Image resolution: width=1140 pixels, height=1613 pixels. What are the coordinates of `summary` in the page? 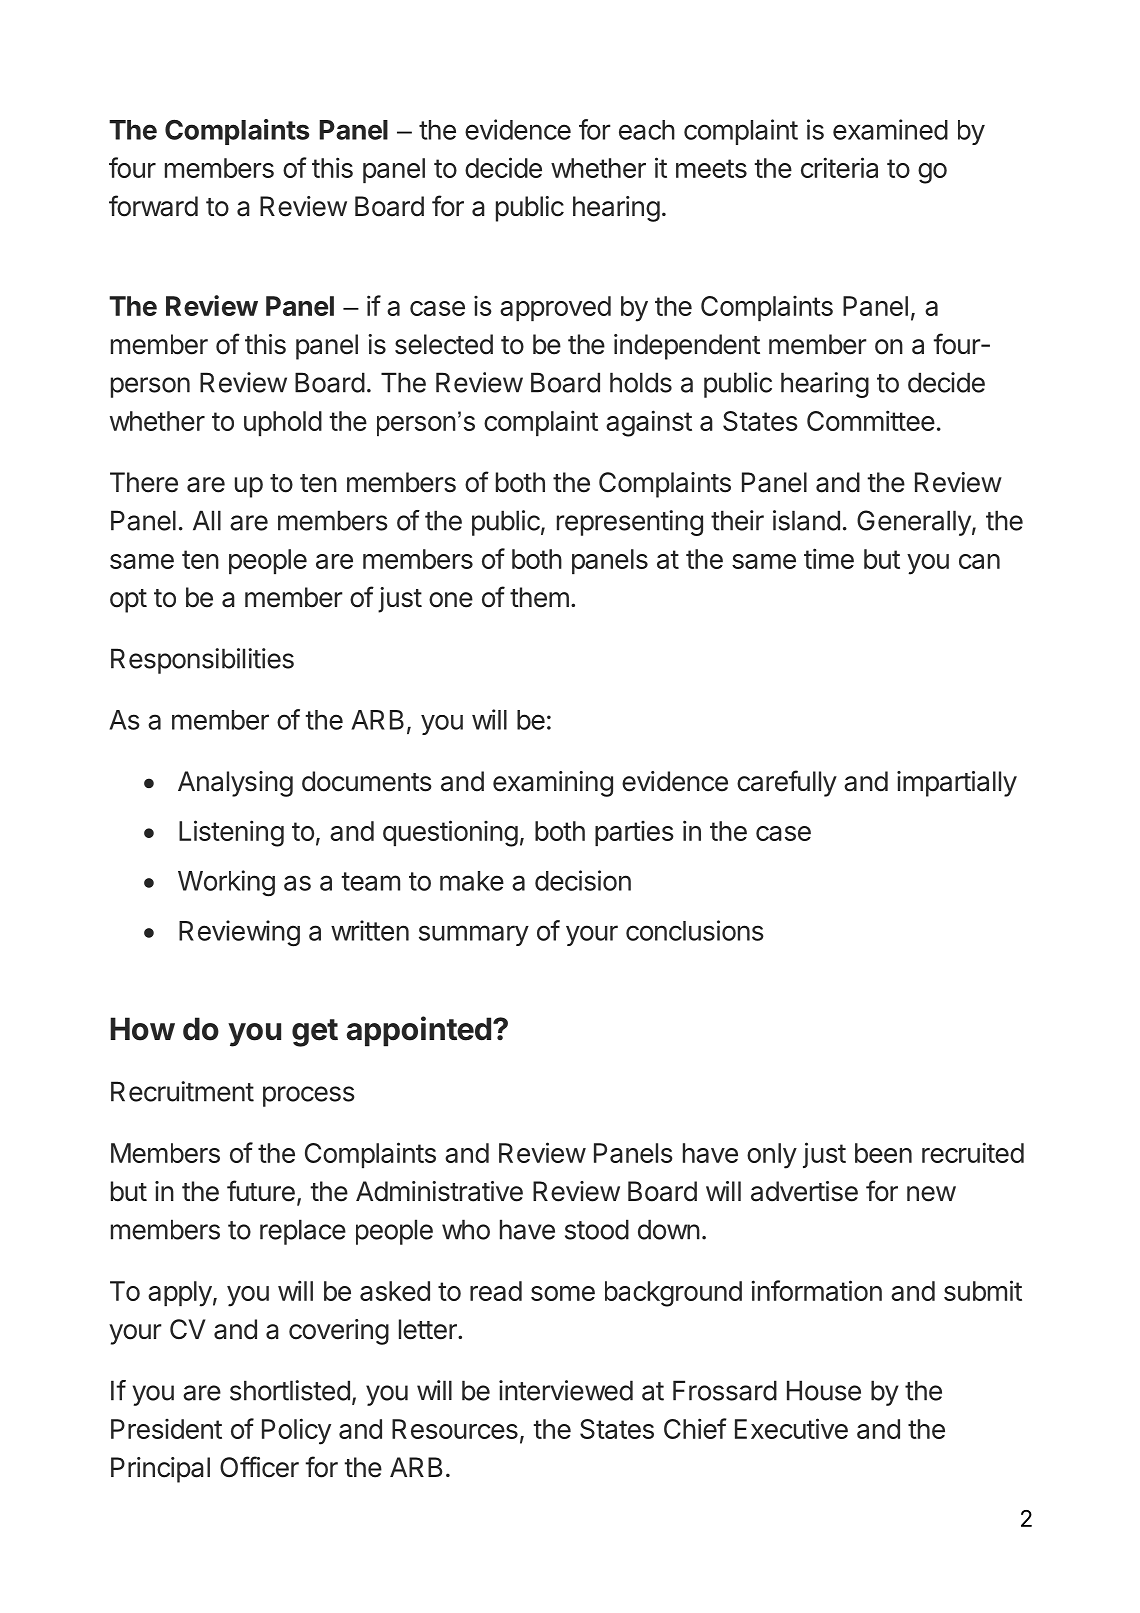 It's located at (474, 935).
